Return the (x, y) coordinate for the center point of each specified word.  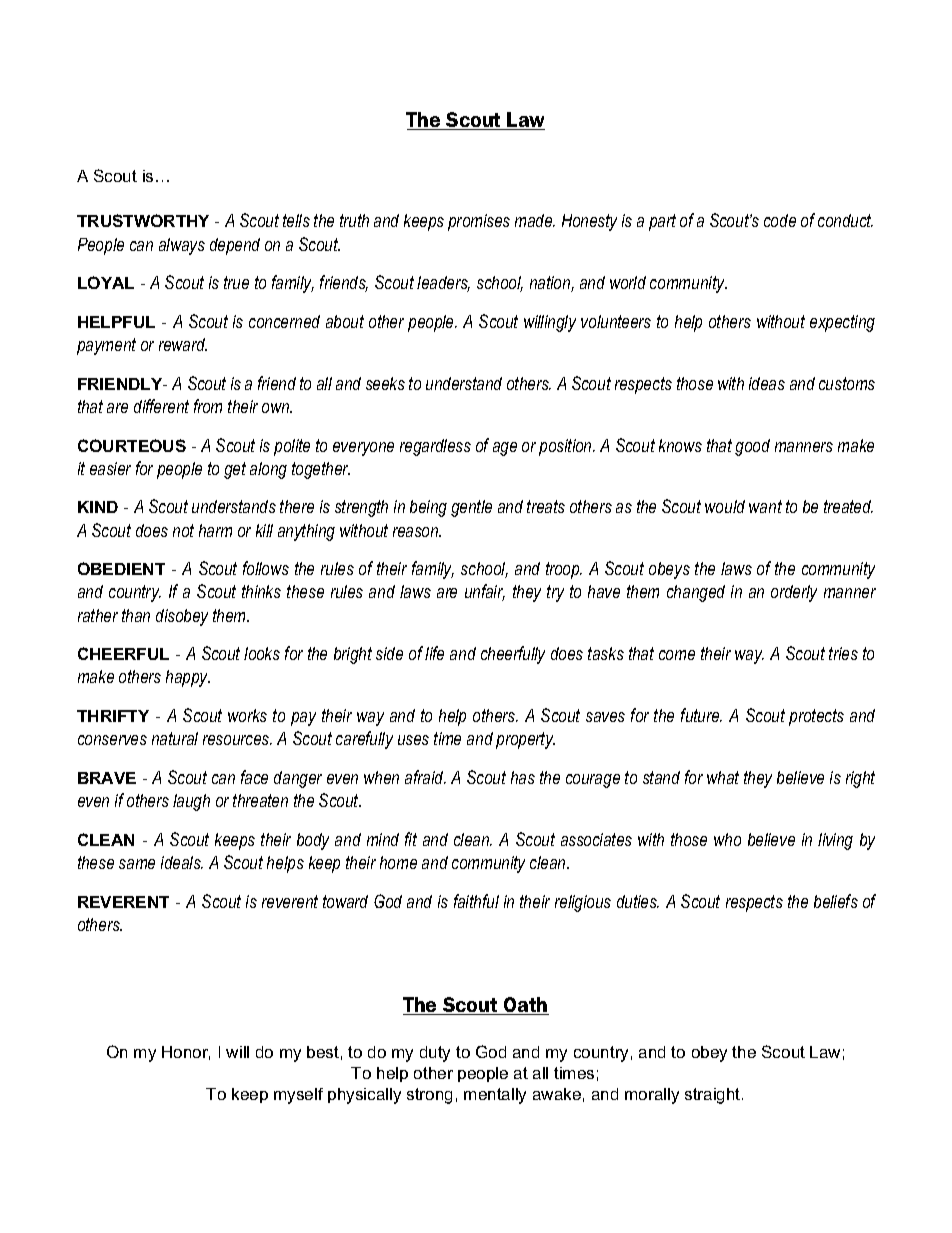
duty (435, 1054)
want (765, 506)
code (780, 220)
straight (714, 1096)
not (183, 530)
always (182, 246)
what (723, 777)
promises (479, 222)
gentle (471, 508)
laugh (191, 802)
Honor (186, 1053)
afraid (425, 777)
